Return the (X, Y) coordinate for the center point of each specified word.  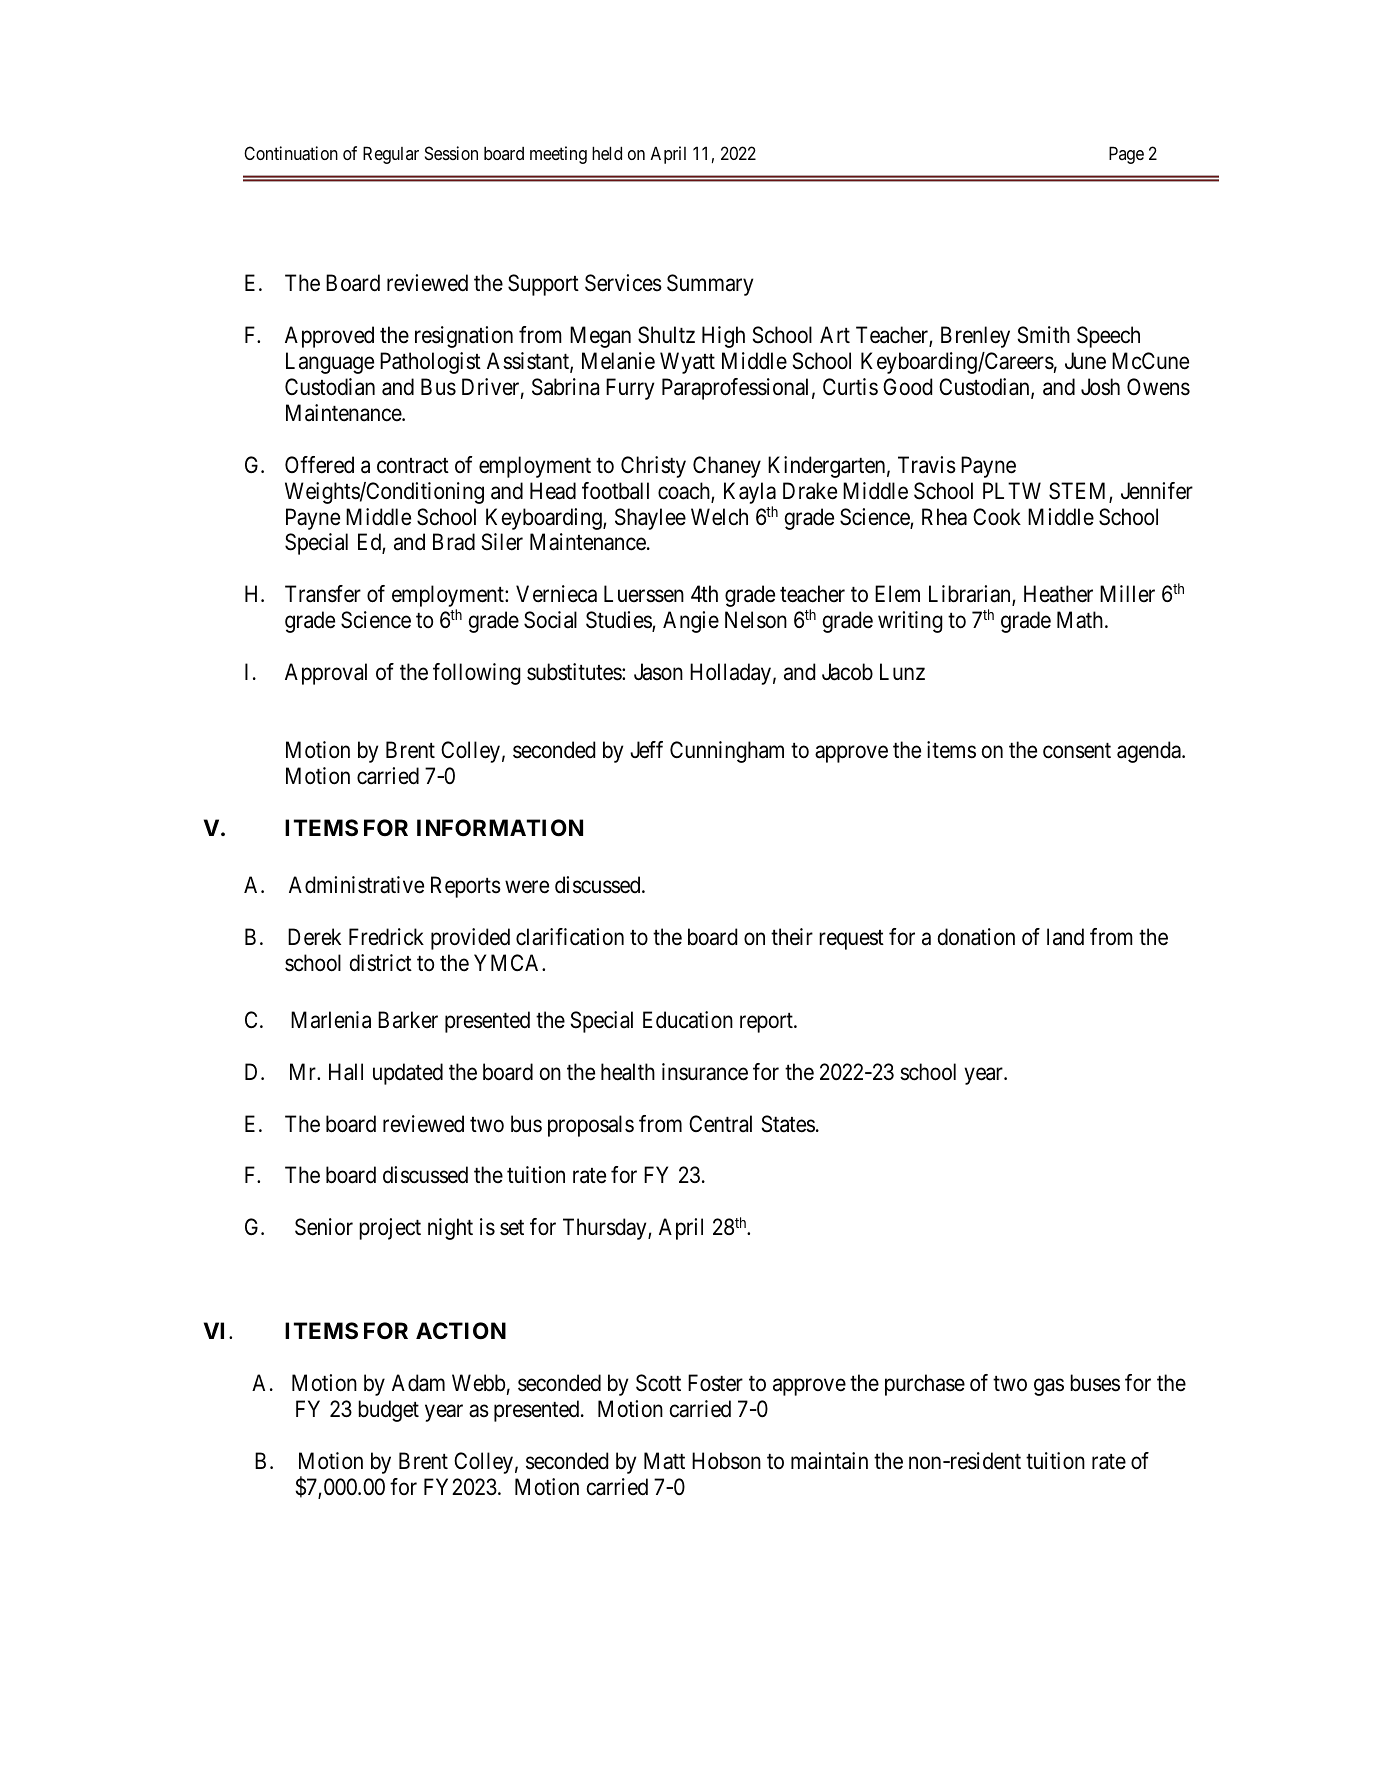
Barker (408, 1020)
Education (688, 1020)
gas (1049, 1387)
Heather (1058, 594)
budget (388, 1411)
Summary (710, 285)
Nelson (756, 620)
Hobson (726, 1461)
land (1065, 937)
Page (1126, 155)
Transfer (323, 594)
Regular (391, 155)
